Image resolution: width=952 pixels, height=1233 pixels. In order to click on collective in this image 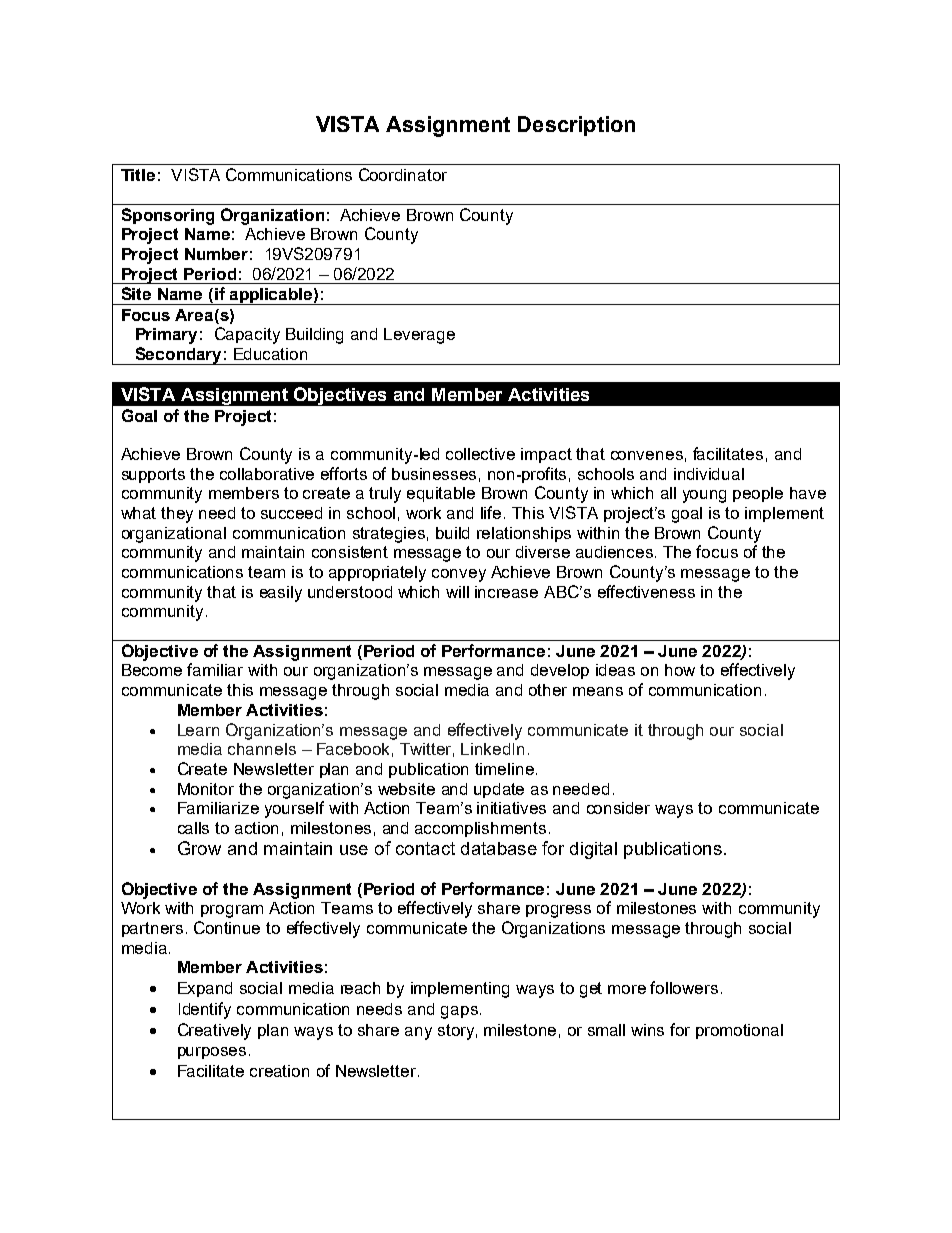, I will do `click(480, 454)`.
